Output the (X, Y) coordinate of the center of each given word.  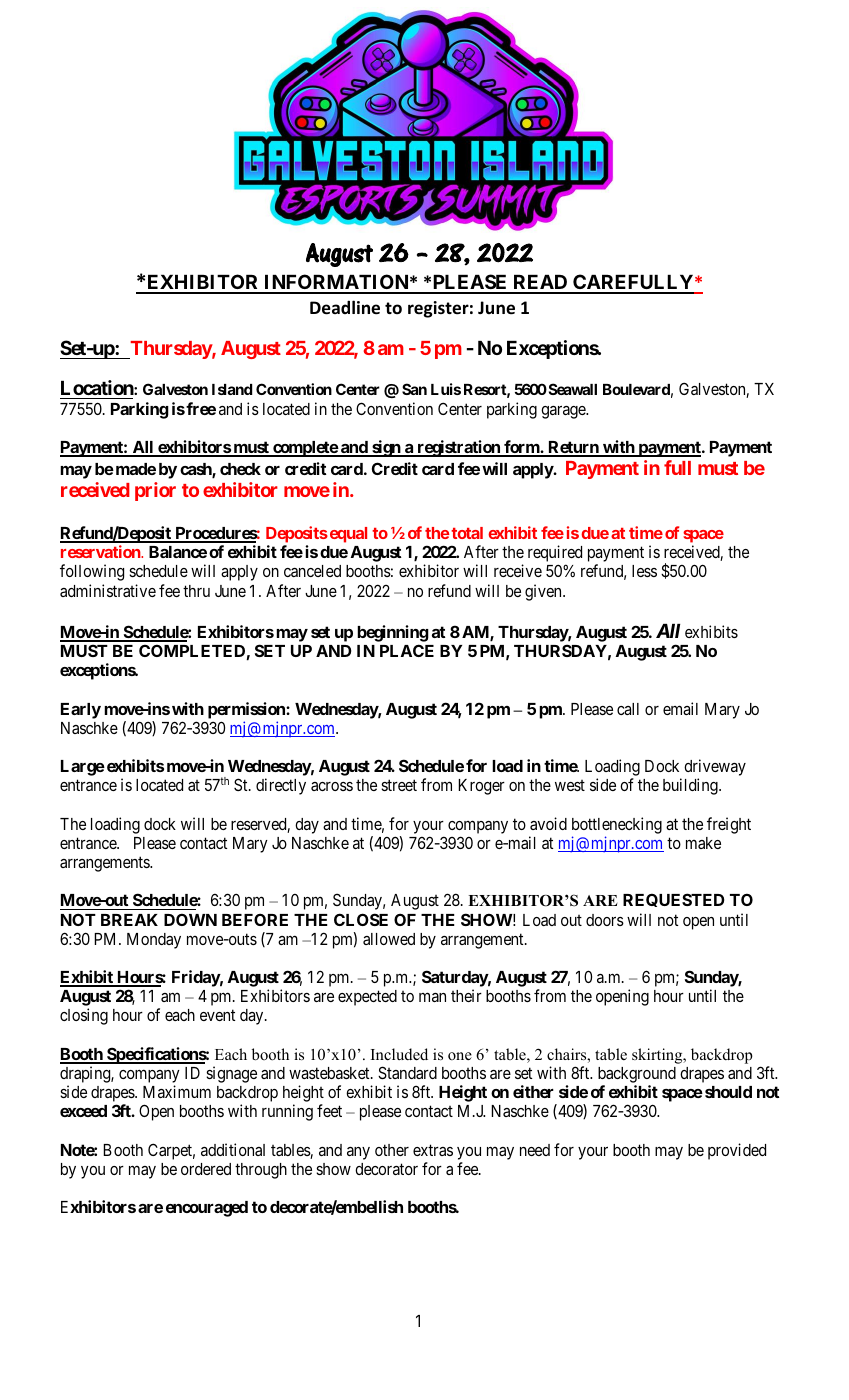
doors (605, 920)
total (467, 533)
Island (232, 389)
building (691, 786)
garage (564, 412)
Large (83, 768)
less (644, 571)
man (432, 997)
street (399, 785)
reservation (101, 551)
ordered (206, 1169)
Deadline (345, 307)
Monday (154, 941)
